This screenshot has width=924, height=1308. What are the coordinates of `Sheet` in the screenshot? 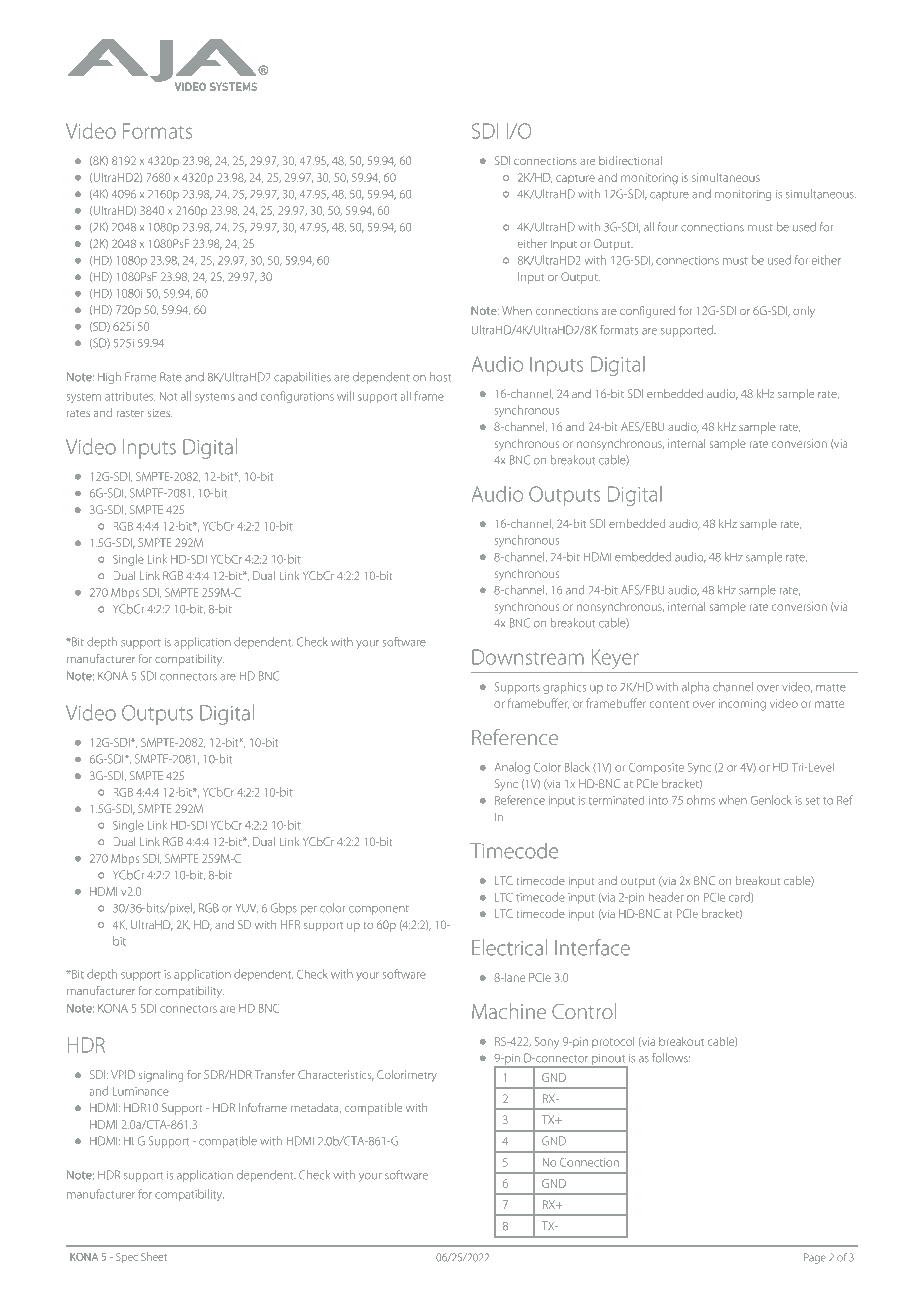 It's located at (154, 1256).
